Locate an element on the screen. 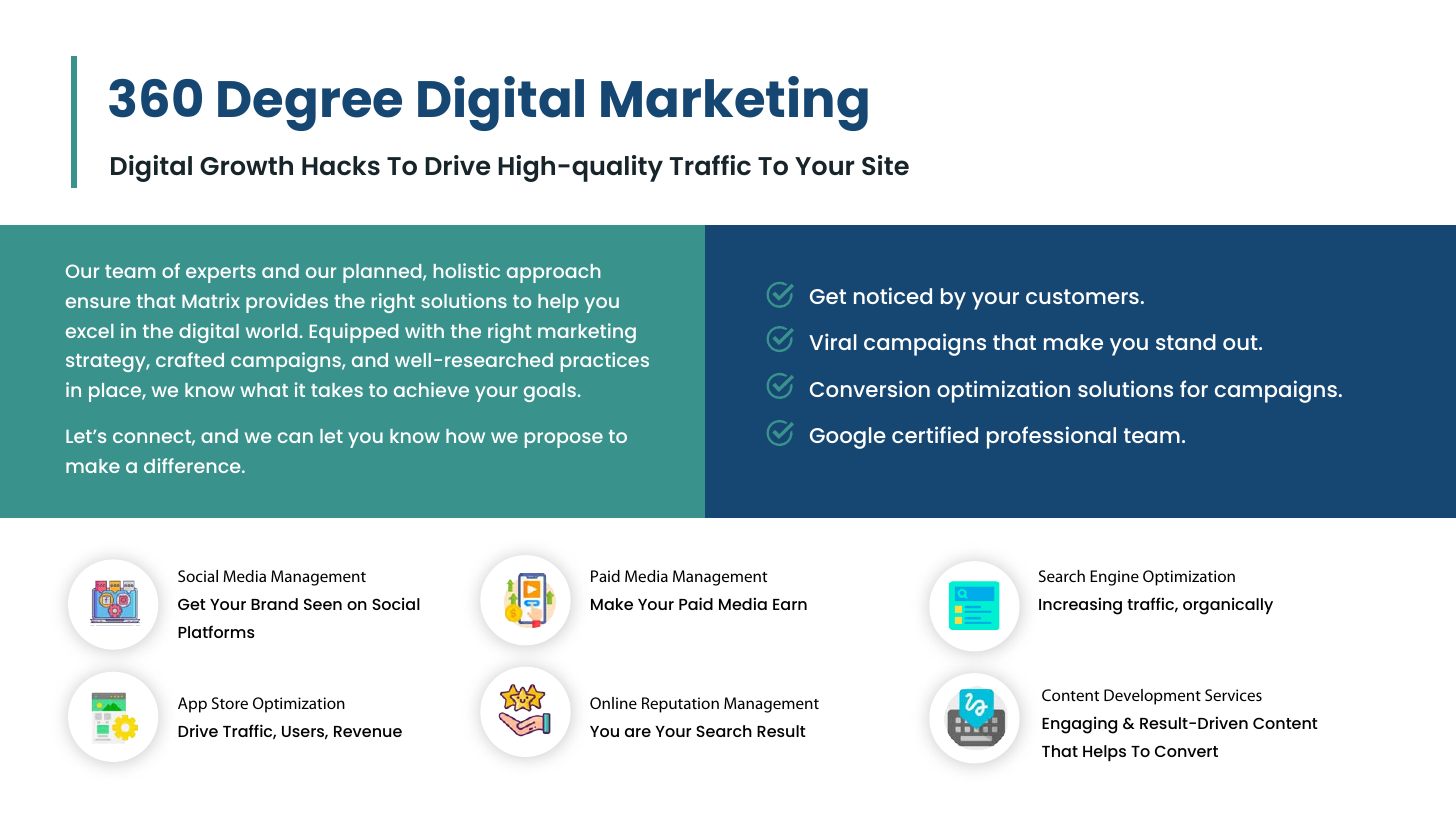 The width and height of the screenshot is (1456, 819). Degree is located at coordinates (310, 106).
